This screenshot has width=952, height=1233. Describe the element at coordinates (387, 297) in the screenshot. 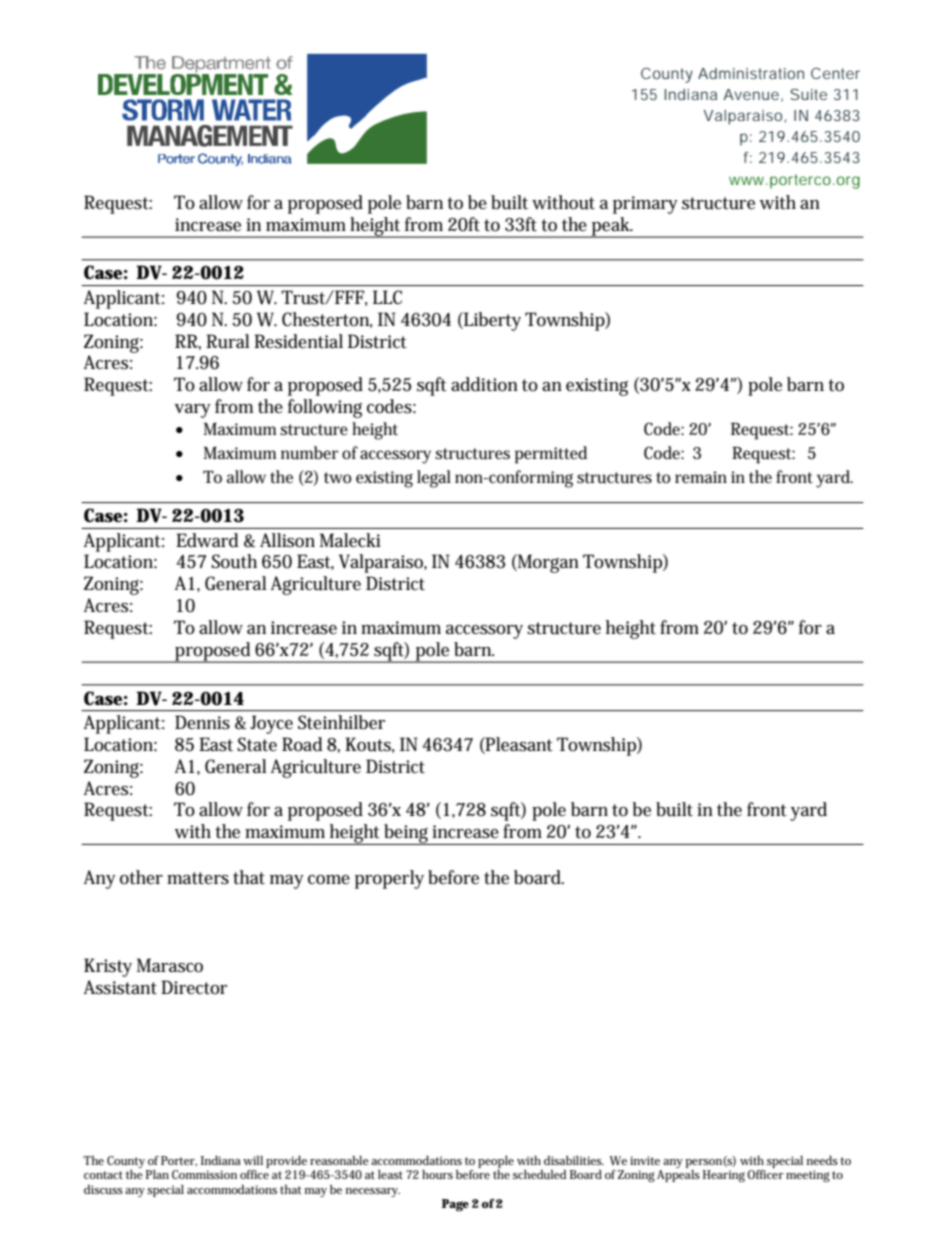

I see `LLC` at that location.
